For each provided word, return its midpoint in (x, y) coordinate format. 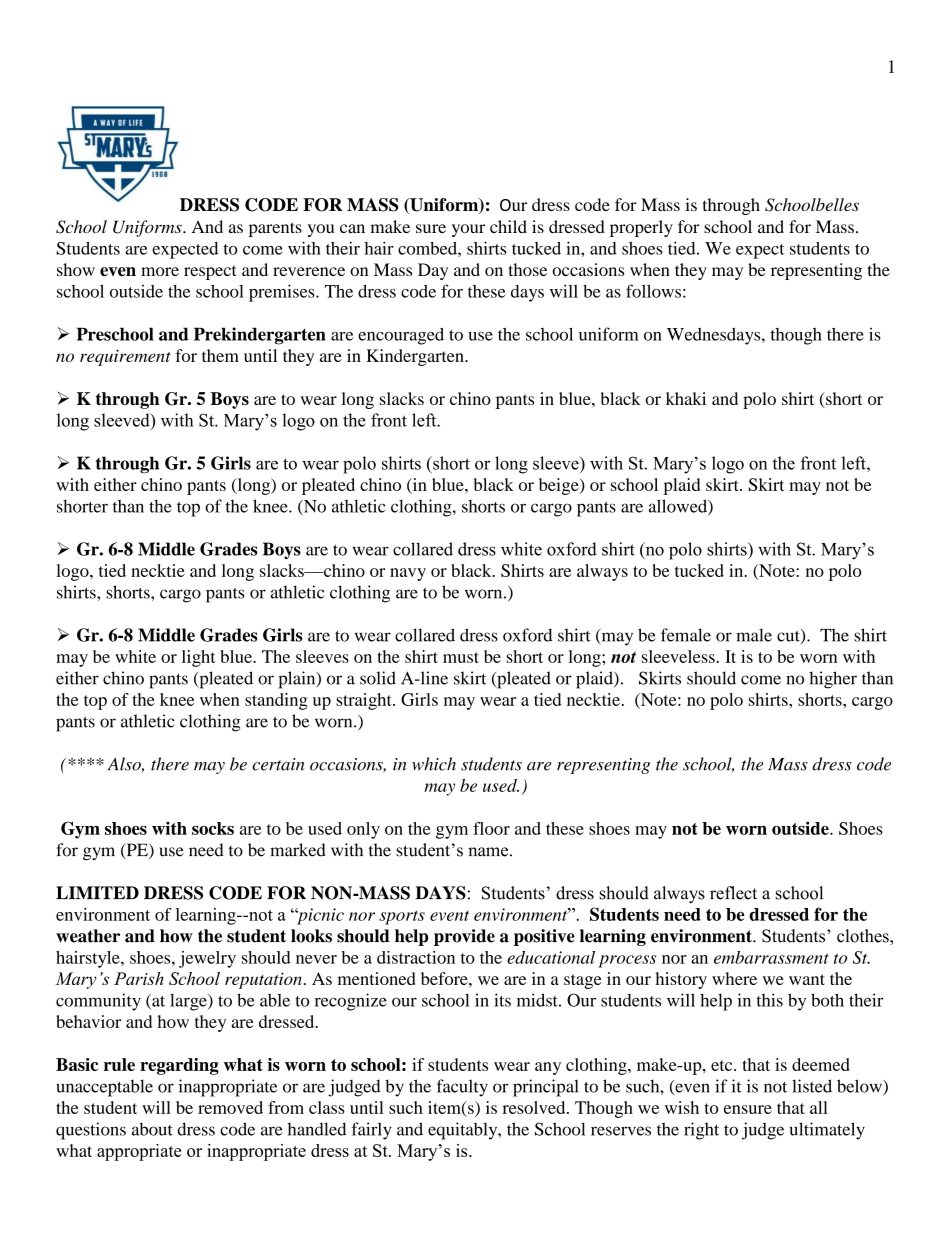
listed (812, 1086)
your (468, 230)
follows (653, 291)
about (152, 1129)
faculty (462, 1088)
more (160, 271)
